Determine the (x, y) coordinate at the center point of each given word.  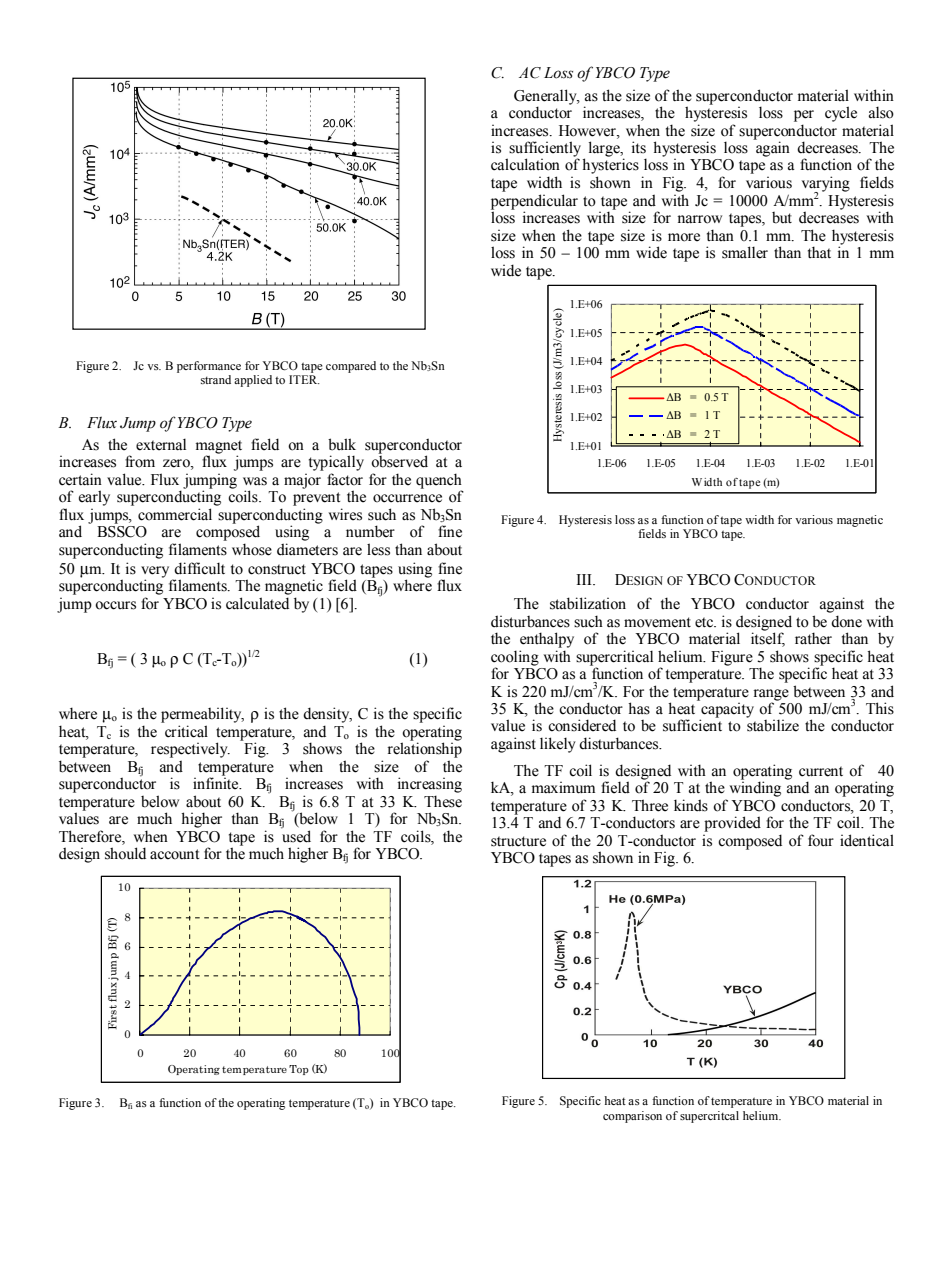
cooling (515, 658)
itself (768, 638)
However (588, 131)
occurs (115, 605)
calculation (525, 164)
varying (826, 185)
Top (299, 1070)
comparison (632, 1117)
